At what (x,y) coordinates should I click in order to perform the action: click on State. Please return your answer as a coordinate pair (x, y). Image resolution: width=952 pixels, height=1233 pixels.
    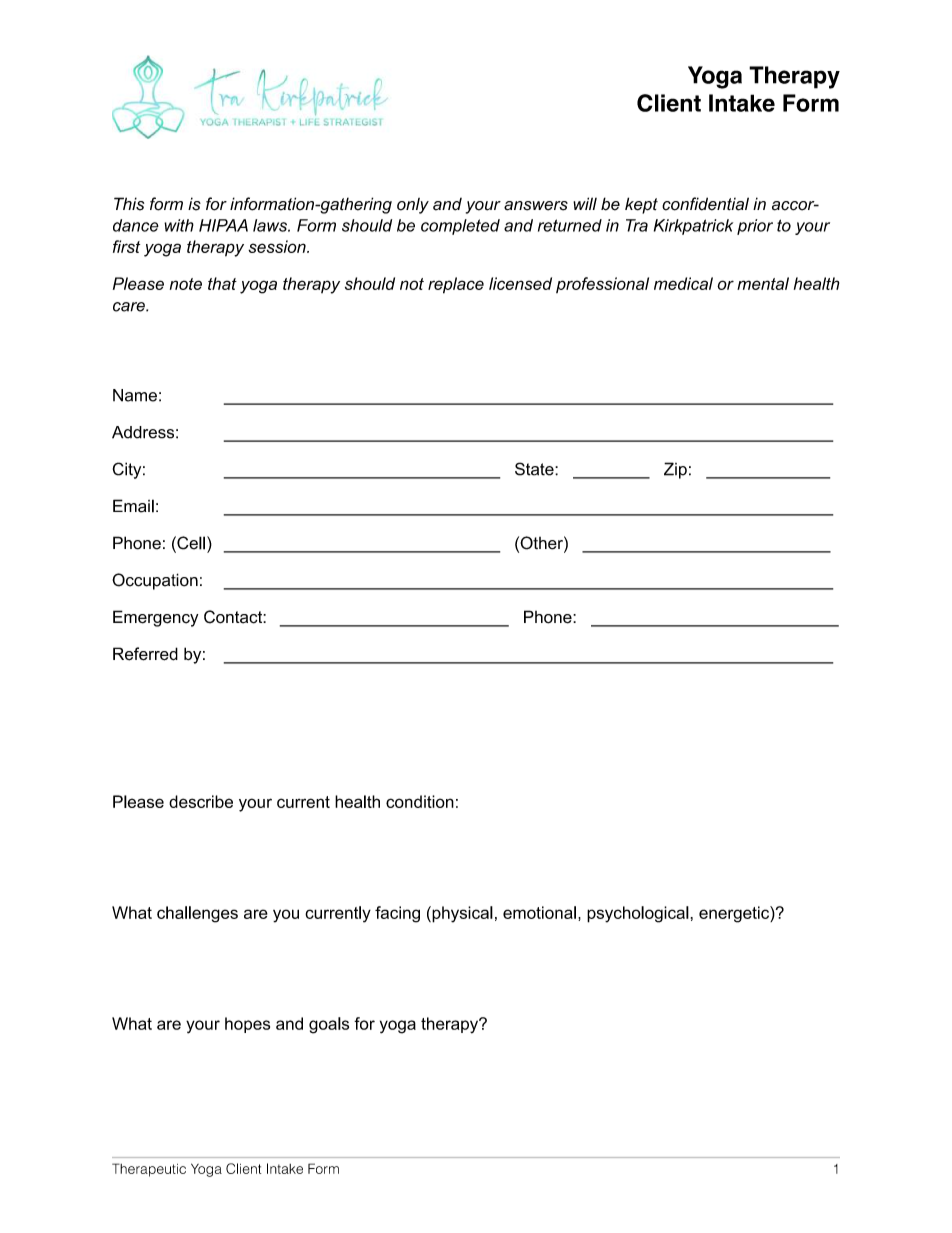
    Looking at the image, I should click on (535, 469).
